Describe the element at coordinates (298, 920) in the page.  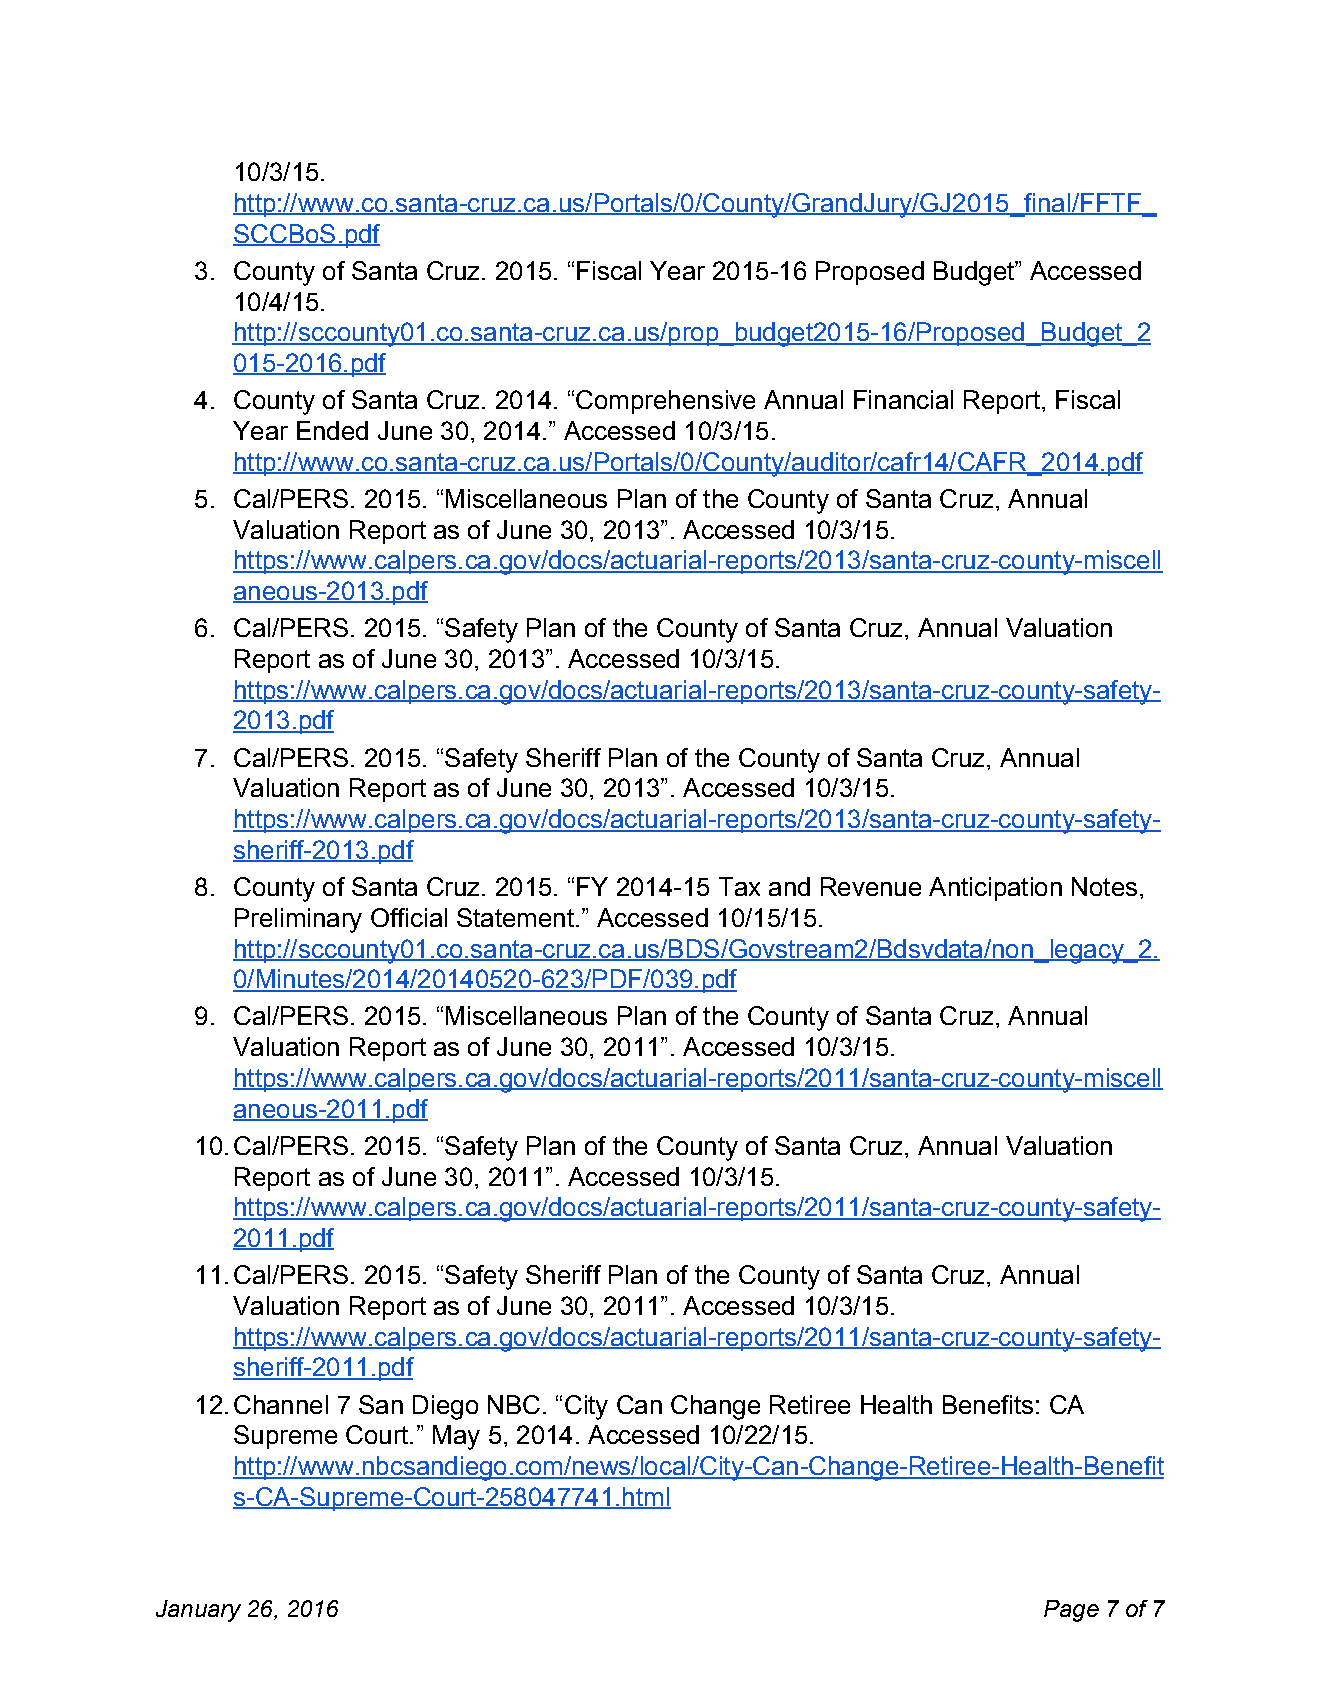
I see `Preliminary` at that location.
